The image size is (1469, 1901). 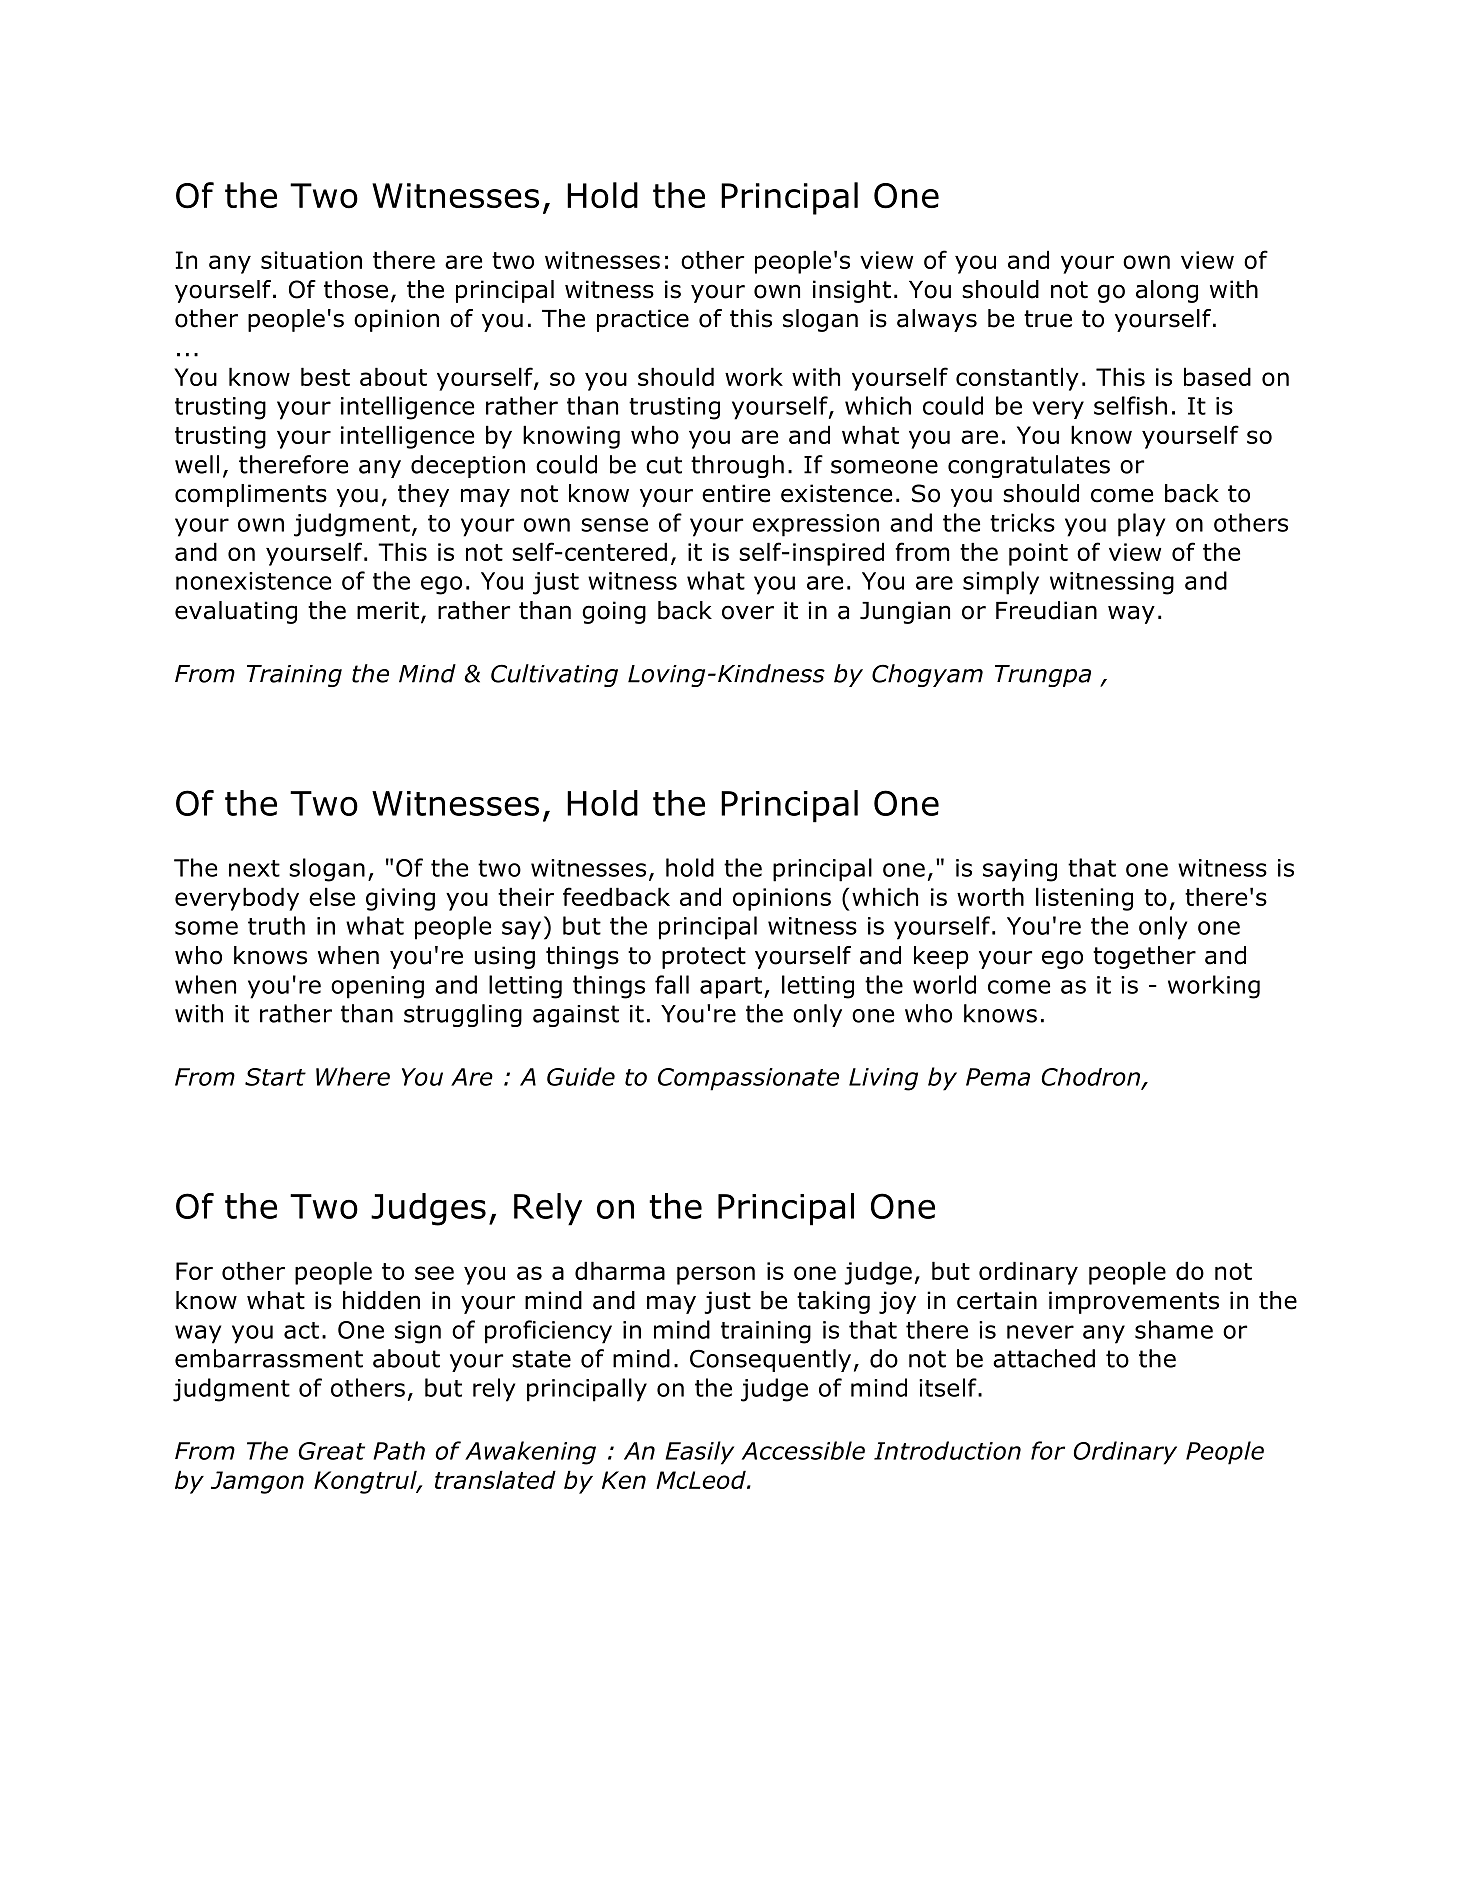 I want to click on true, so click(x=1048, y=319).
